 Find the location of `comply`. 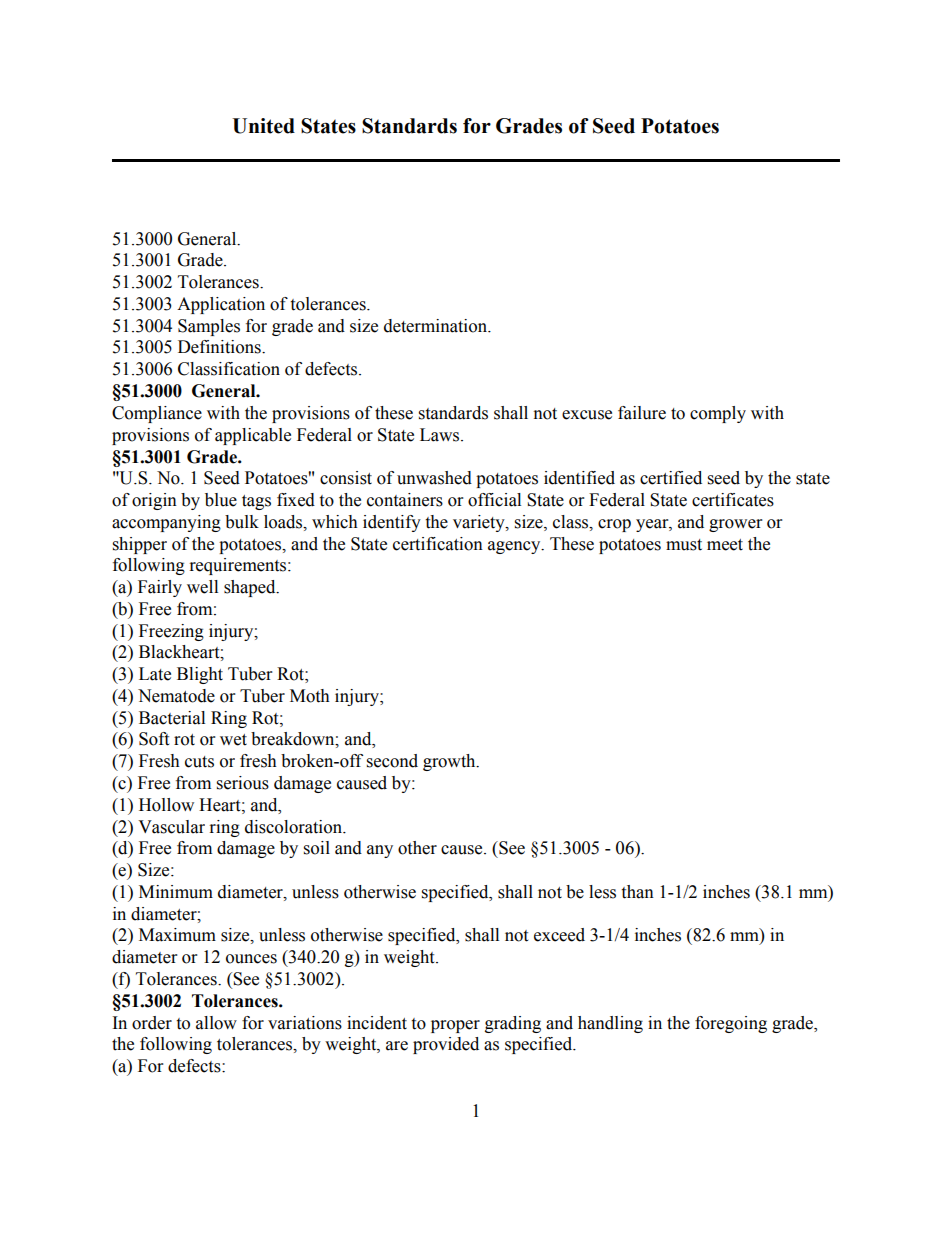

comply is located at coordinates (718, 414).
